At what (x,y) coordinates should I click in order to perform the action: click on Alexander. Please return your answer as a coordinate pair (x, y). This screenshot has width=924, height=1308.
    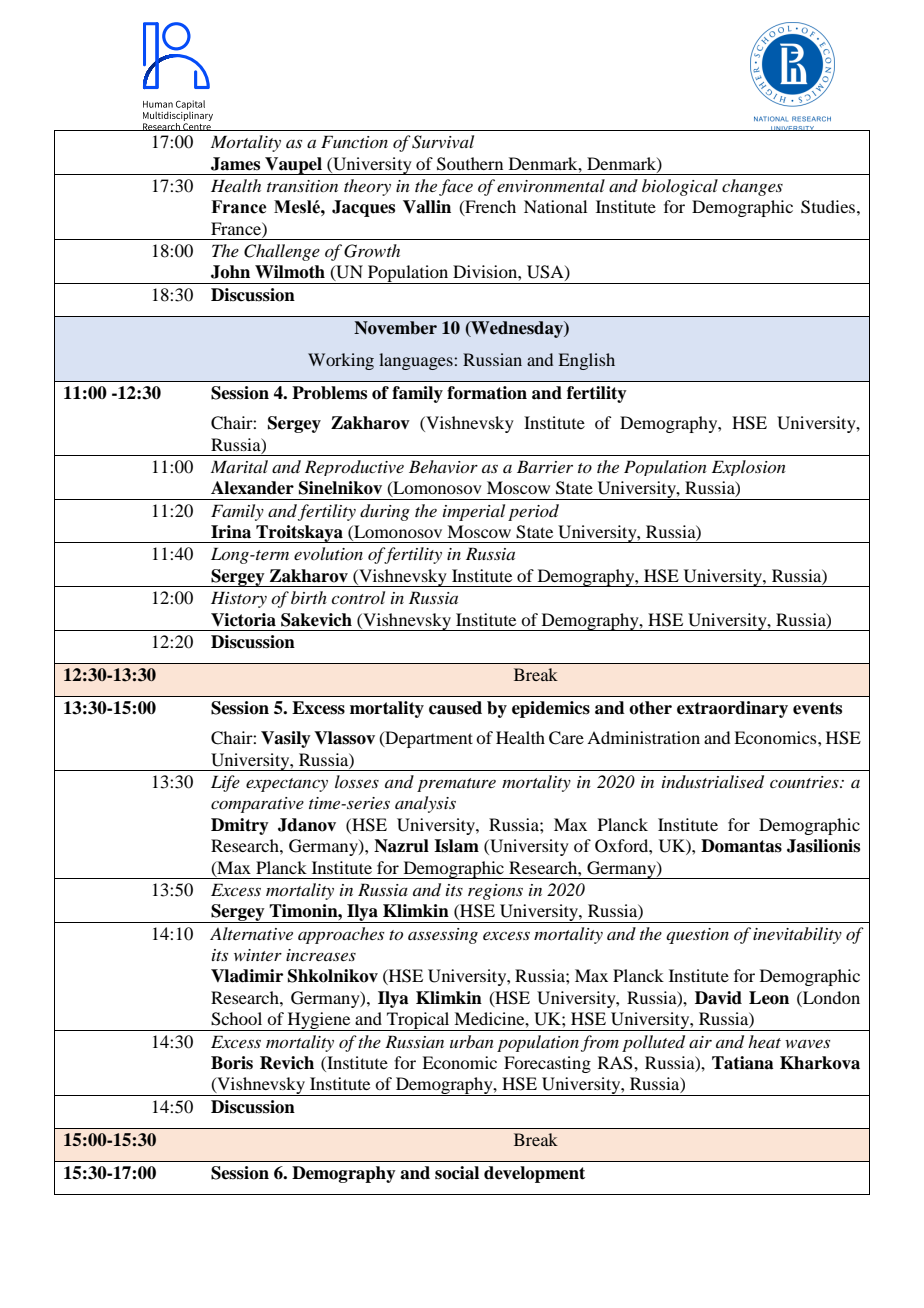
    Looking at the image, I should click on (252, 488).
